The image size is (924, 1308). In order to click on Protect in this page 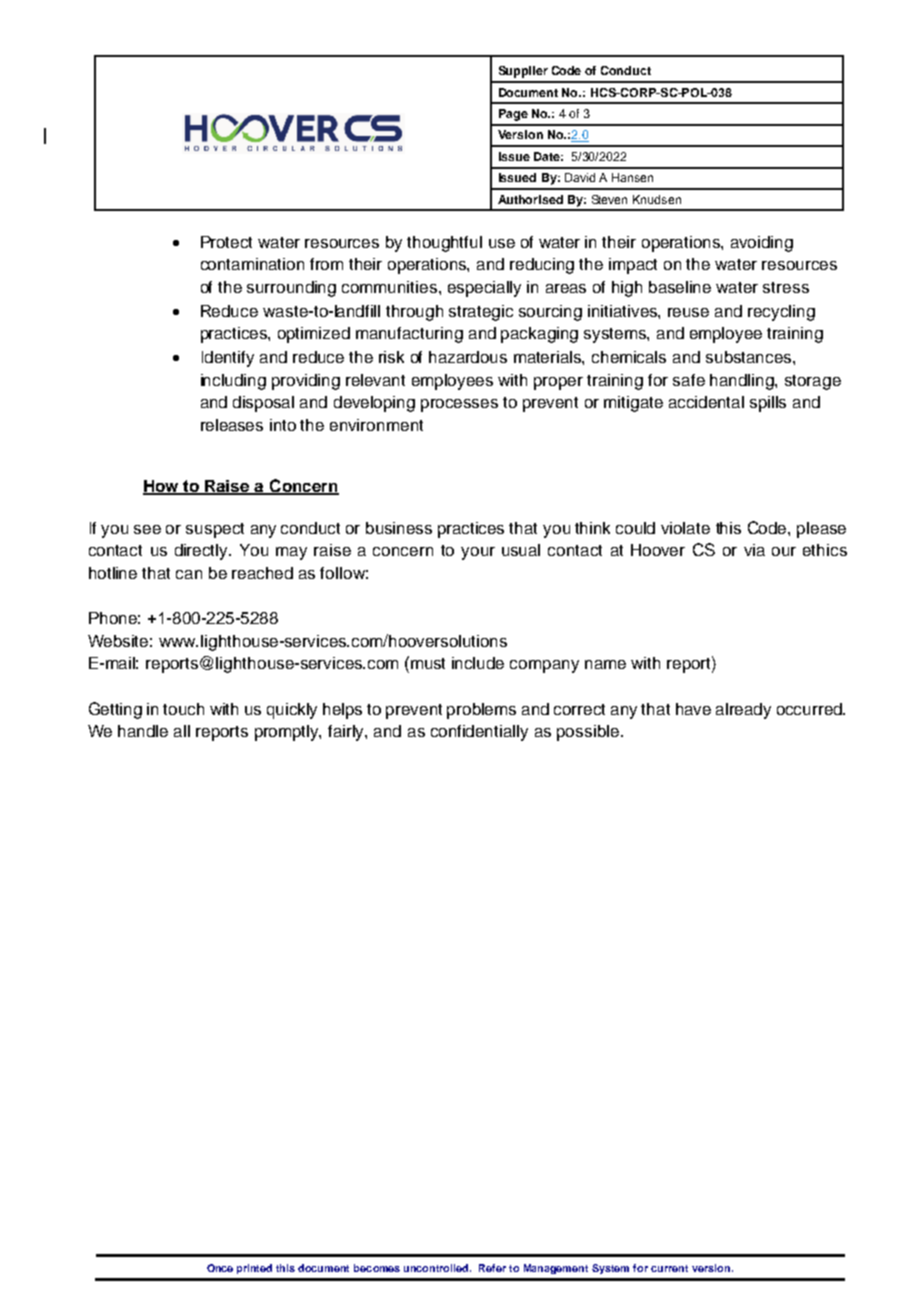, I will do `click(226, 242)`.
